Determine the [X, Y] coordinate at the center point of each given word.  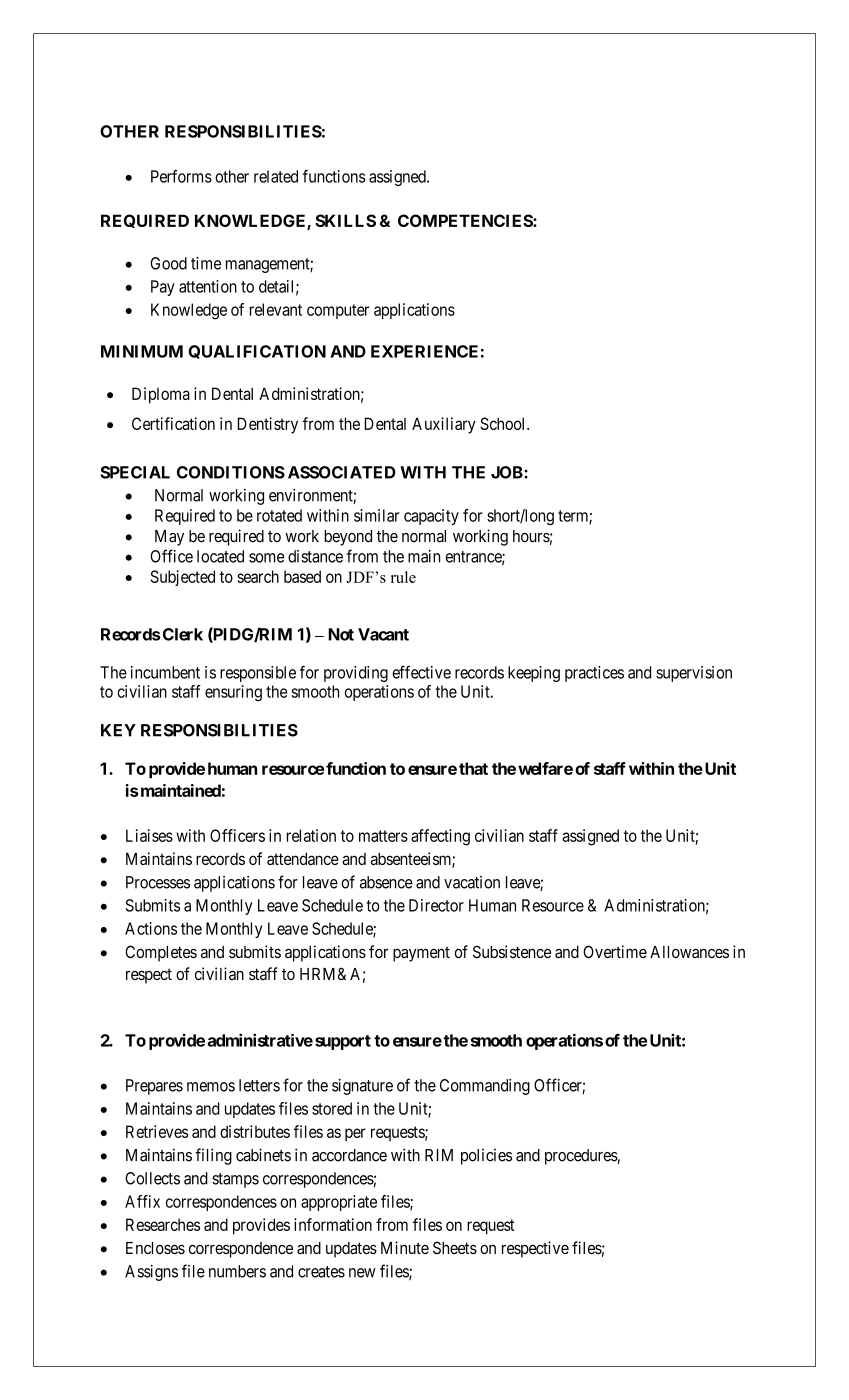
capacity [431, 517]
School [504, 423]
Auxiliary [444, 425]
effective [421, 672]
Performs [181, 176]
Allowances [689, 952]
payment [421, 954]
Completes [161, 953]
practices [594, 674]
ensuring [233, 693]
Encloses [155, 1248]
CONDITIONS [231, 472]
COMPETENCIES [466, 220]
